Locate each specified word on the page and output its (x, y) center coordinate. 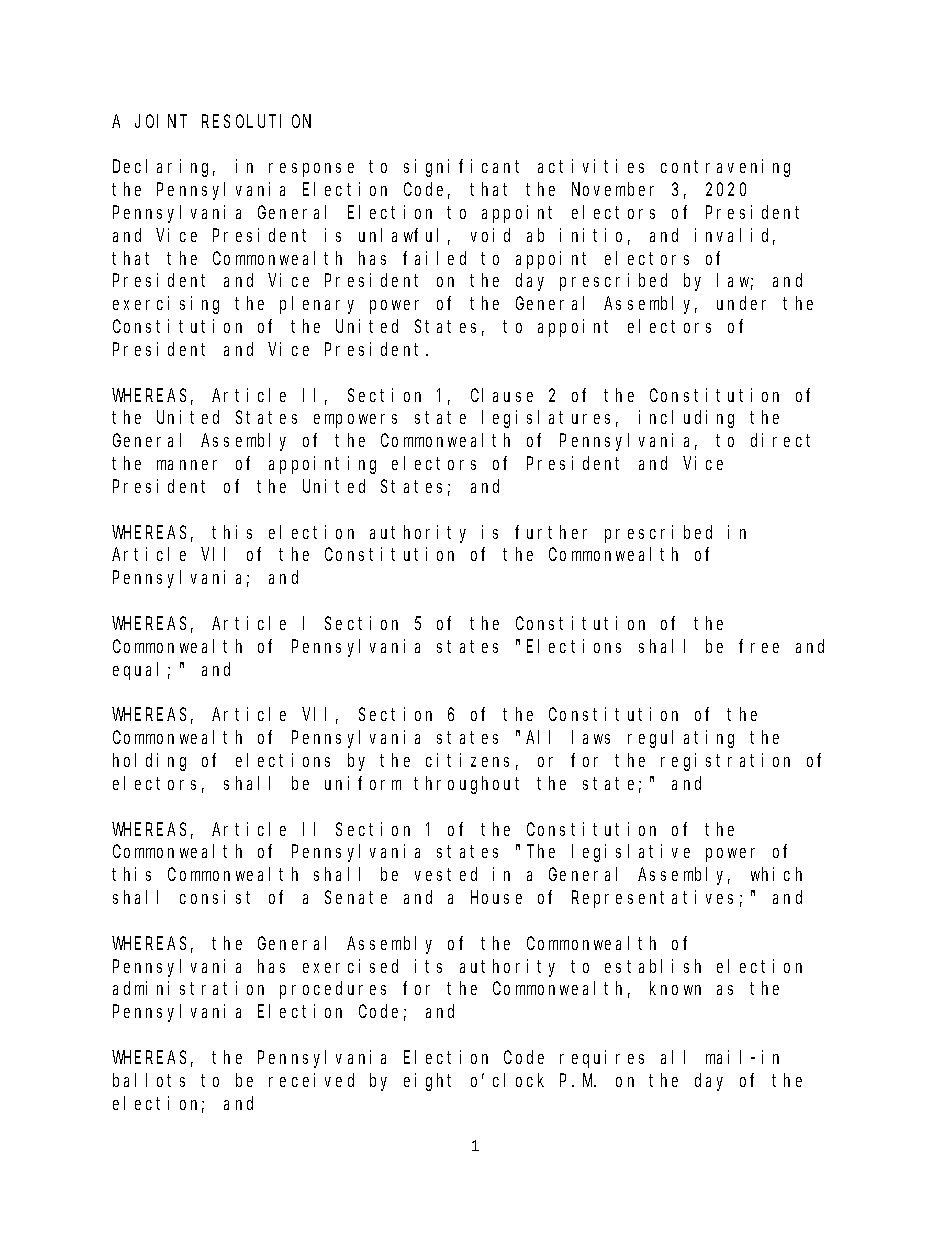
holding (149, 762)
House (496, 898)
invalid (735, 236)
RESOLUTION (256, 121)
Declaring (164, 168)
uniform (363, 783)
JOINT (161, 121)
